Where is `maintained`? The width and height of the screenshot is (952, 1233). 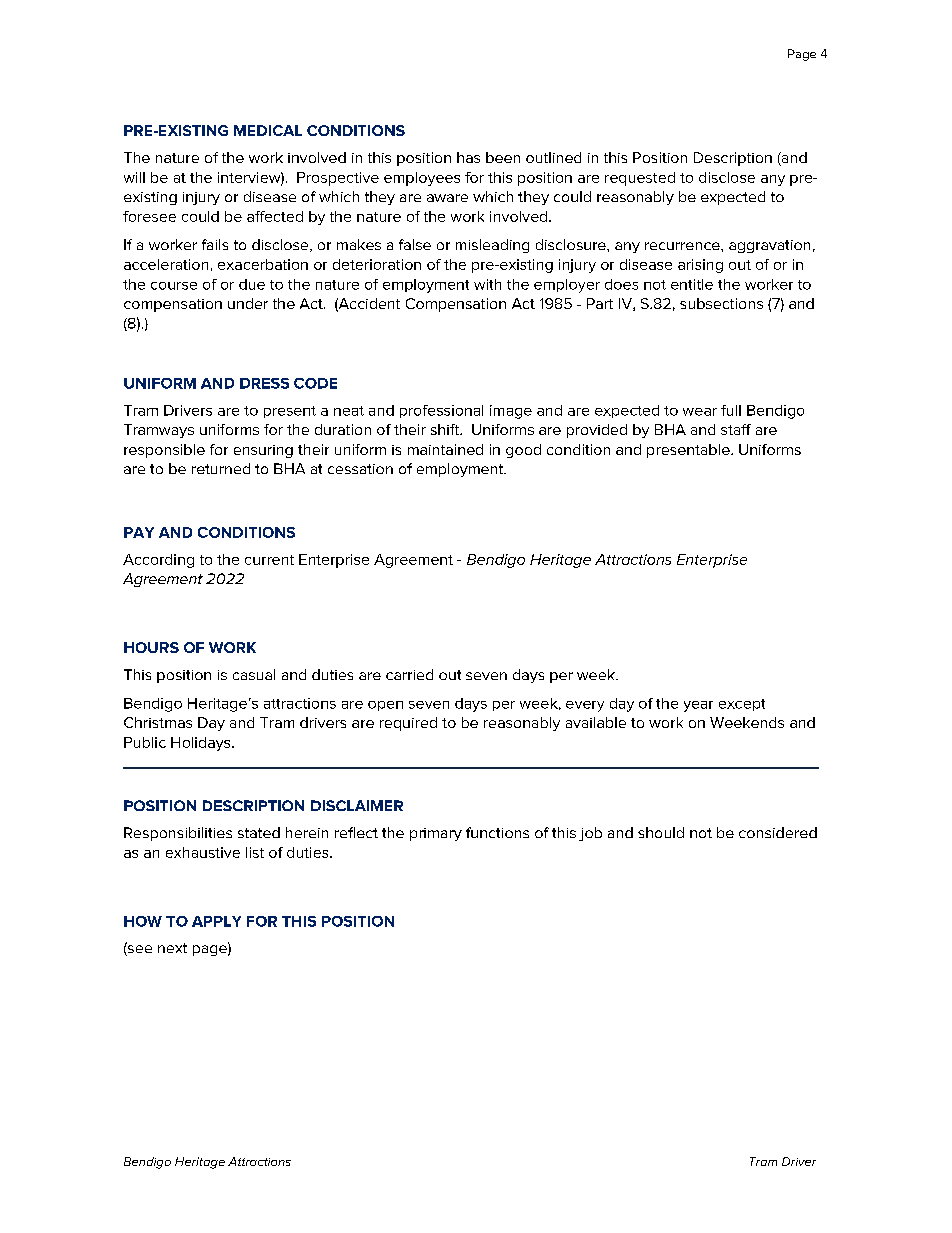 maintained is located at coordinates (445, 449).
